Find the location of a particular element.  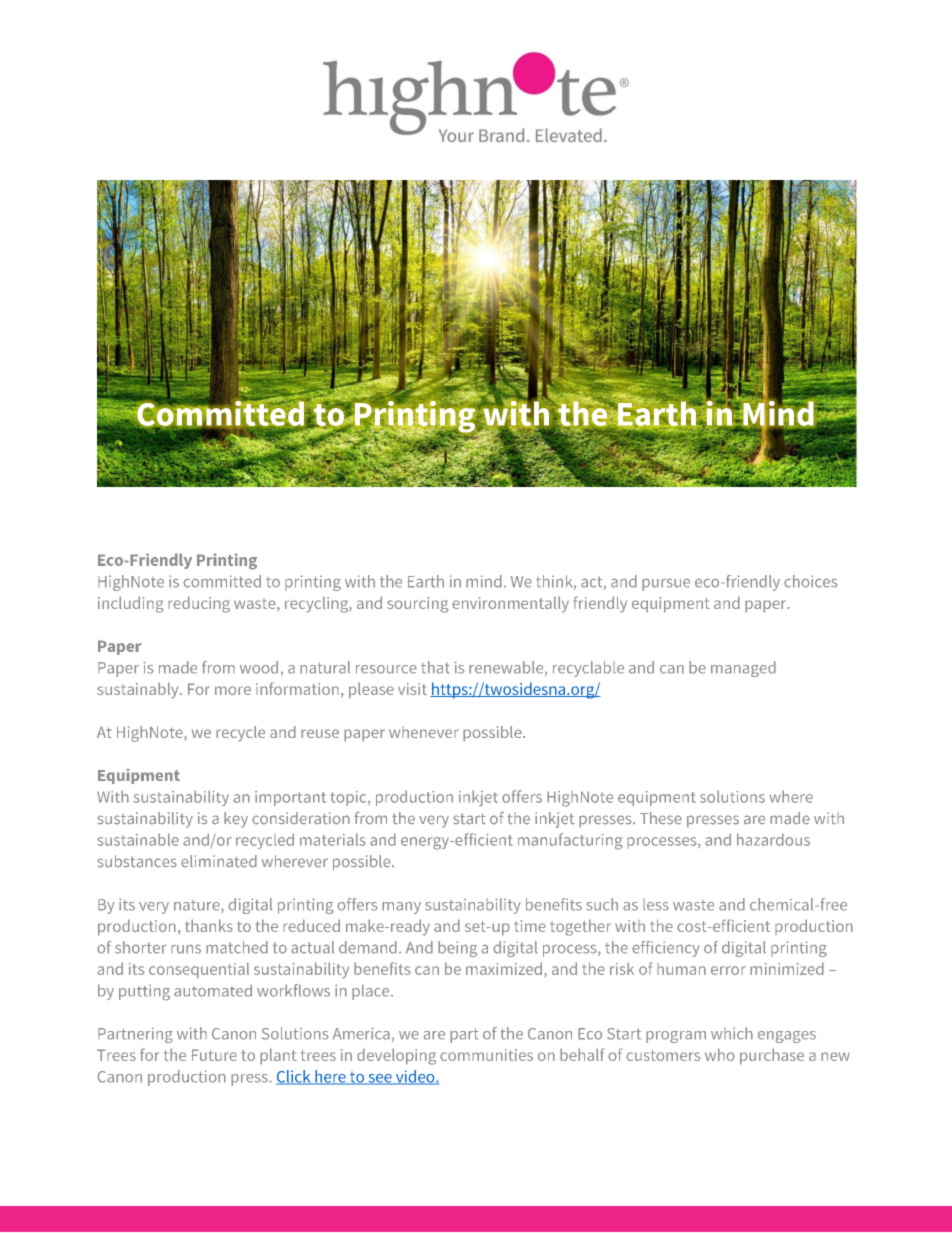

communities is located at coordinates (486, 1055).
